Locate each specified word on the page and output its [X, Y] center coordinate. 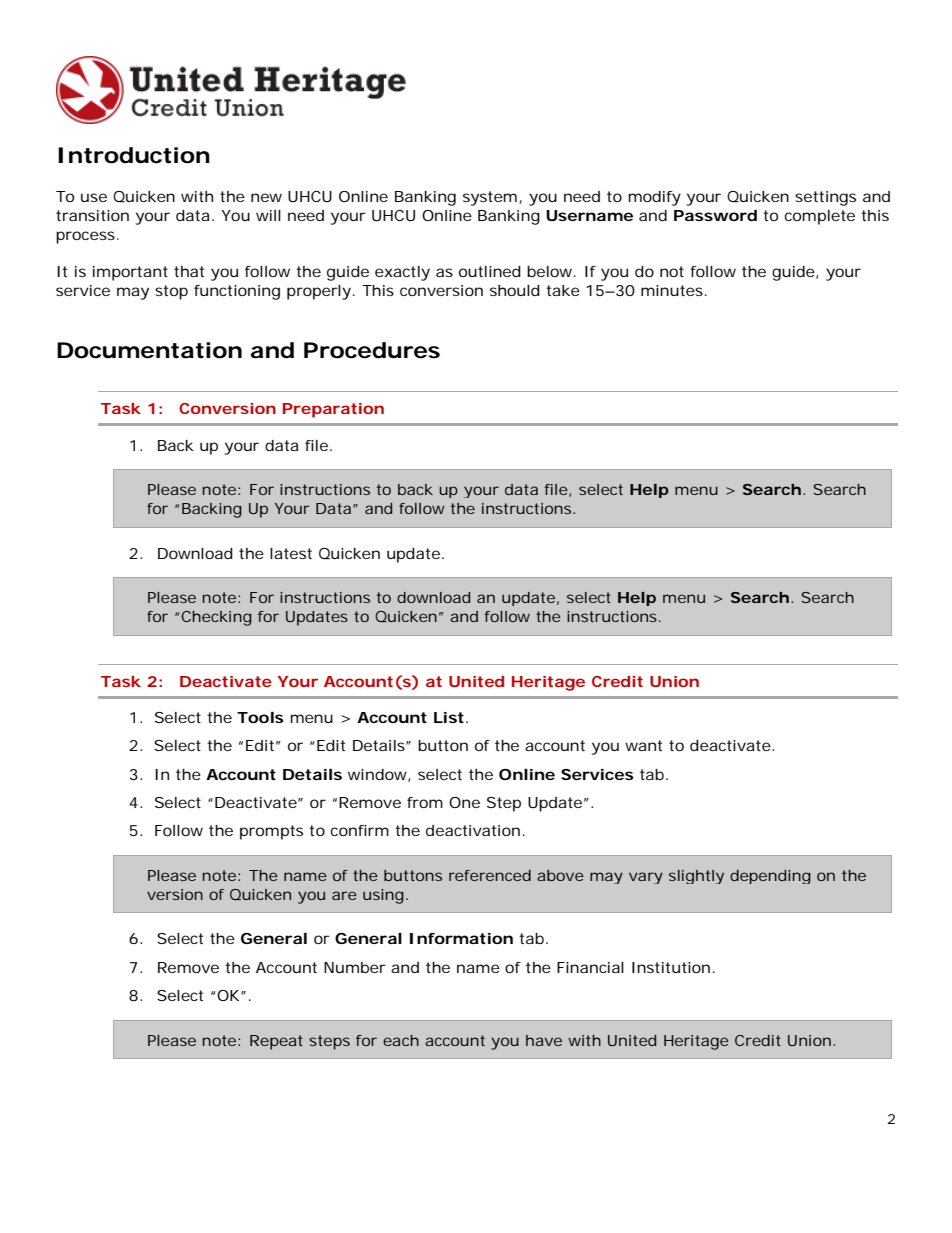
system [490, 198]
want [643, 745]
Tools [260, 717]
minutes [672, 290]
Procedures [372, 350]
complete [820, 217]
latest [291, 553]
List [449, 717]
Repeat [276, 1042]
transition [92, 215]
